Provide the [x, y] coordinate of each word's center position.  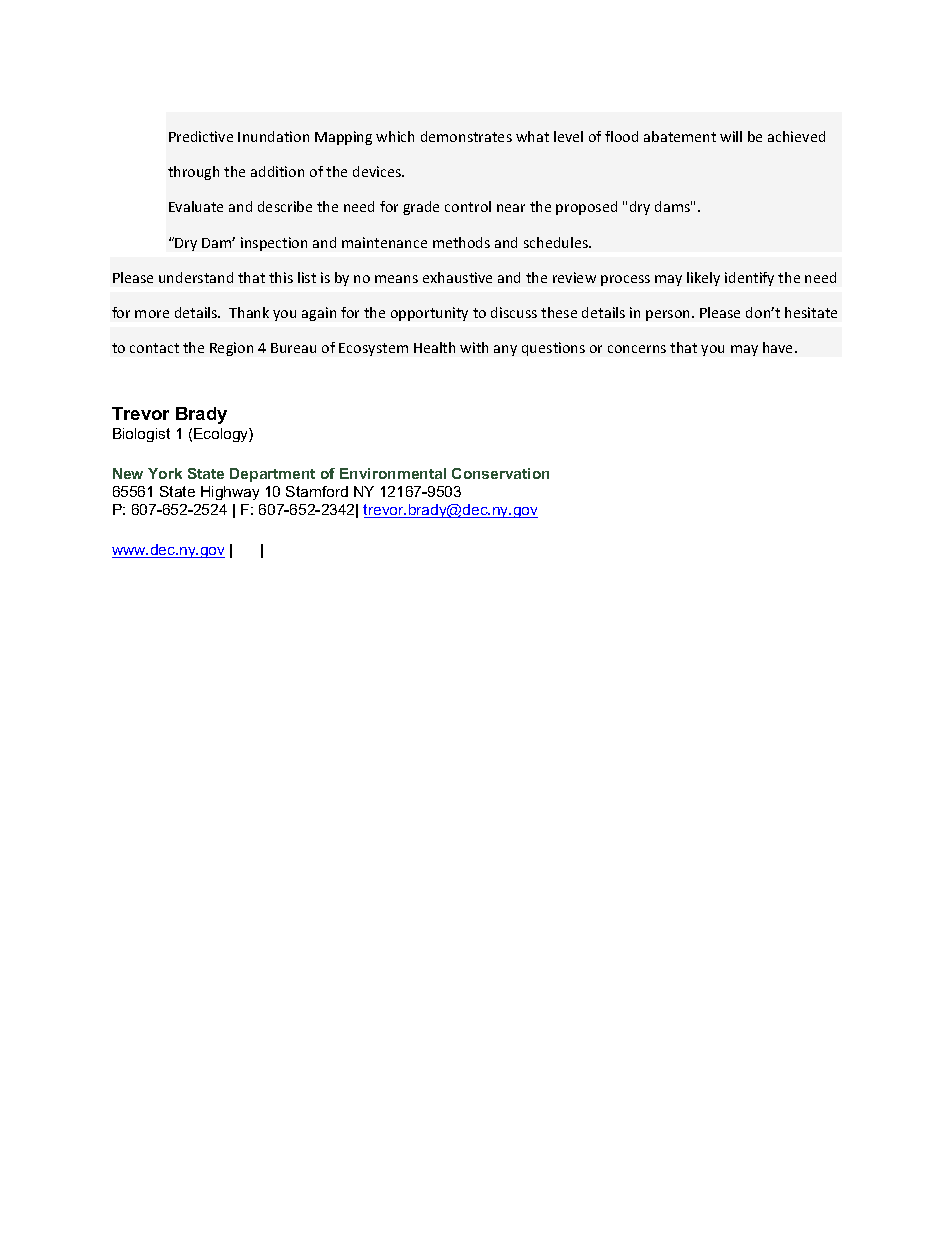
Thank [249, 312]
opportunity [429, 314]
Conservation [500, 473]
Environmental [393, 473]
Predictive [201, 136]
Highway [230, 493]
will [731, 136]
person [669, 315]
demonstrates [466, 136]
